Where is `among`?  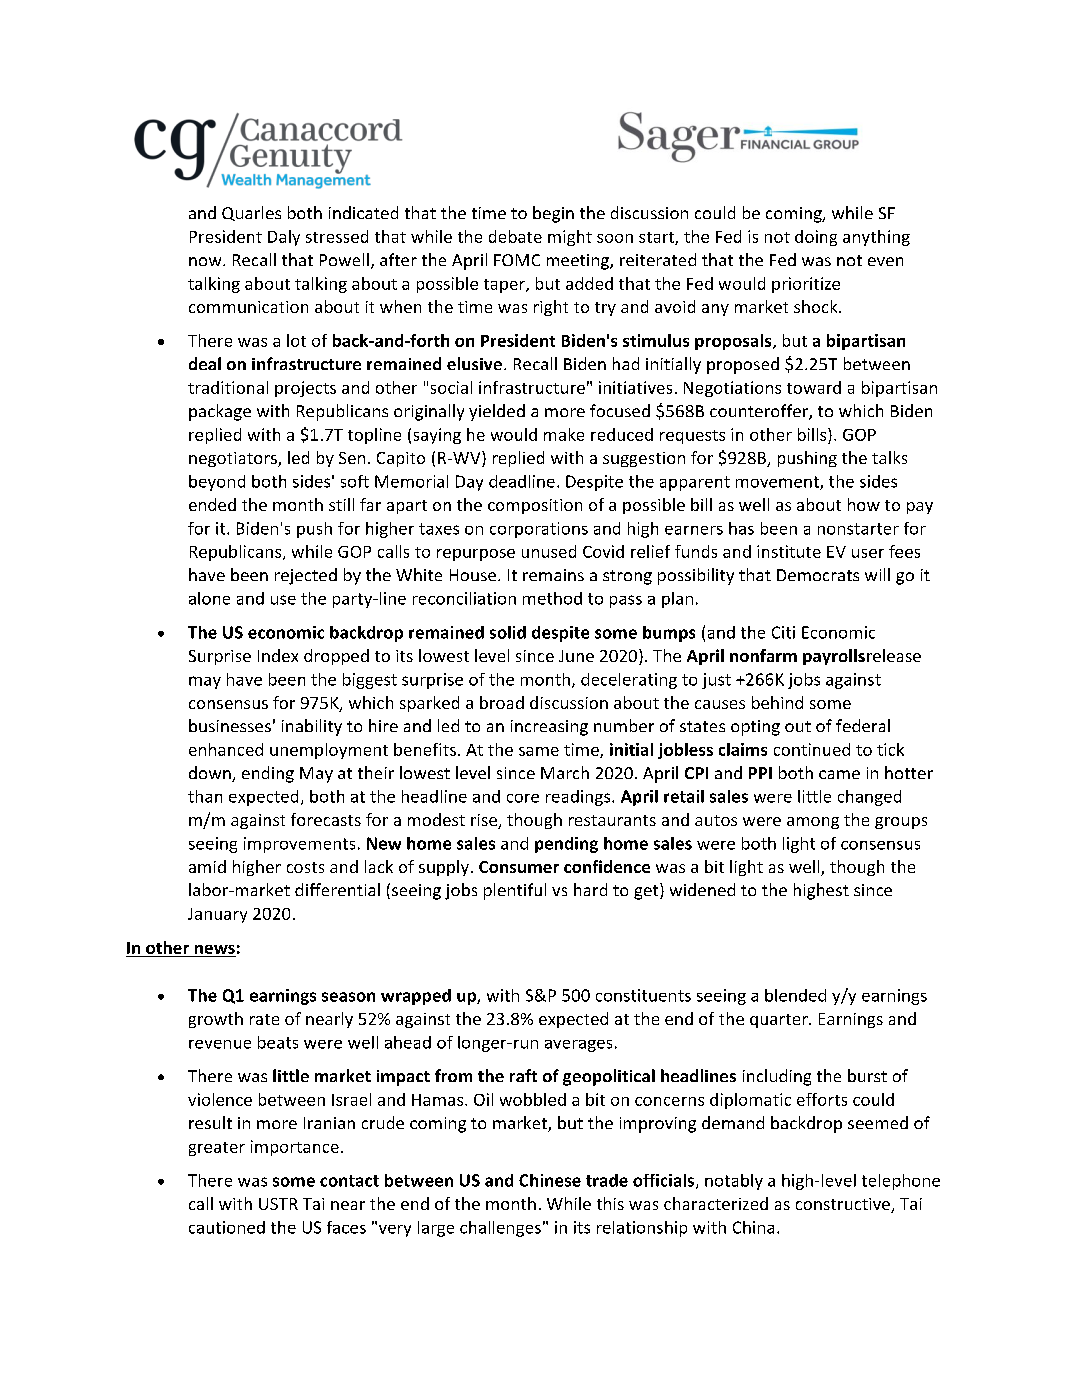
among is located at coordinates (813, 823).
